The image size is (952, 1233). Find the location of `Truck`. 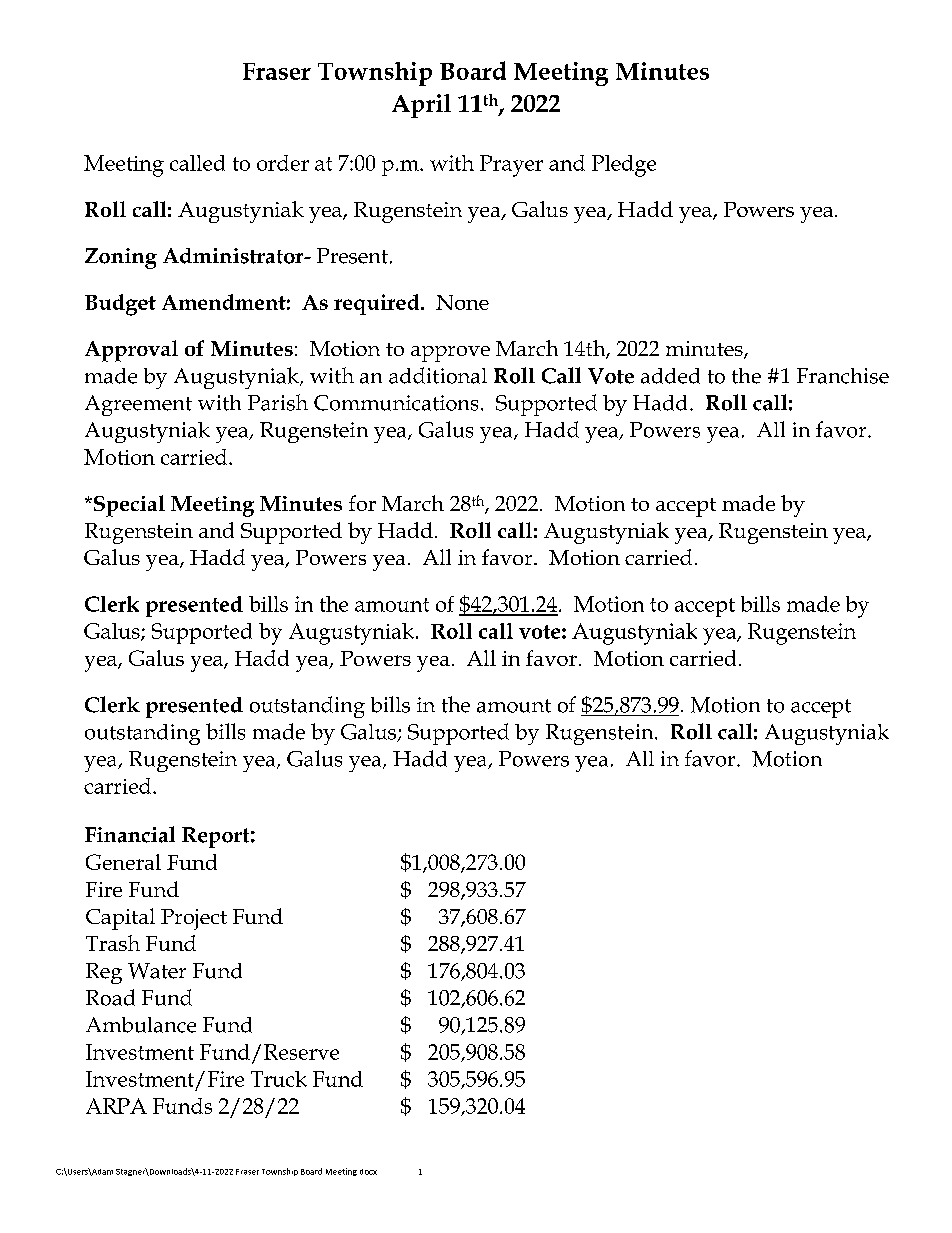

Truck is located at coordinates (279, 1079).
